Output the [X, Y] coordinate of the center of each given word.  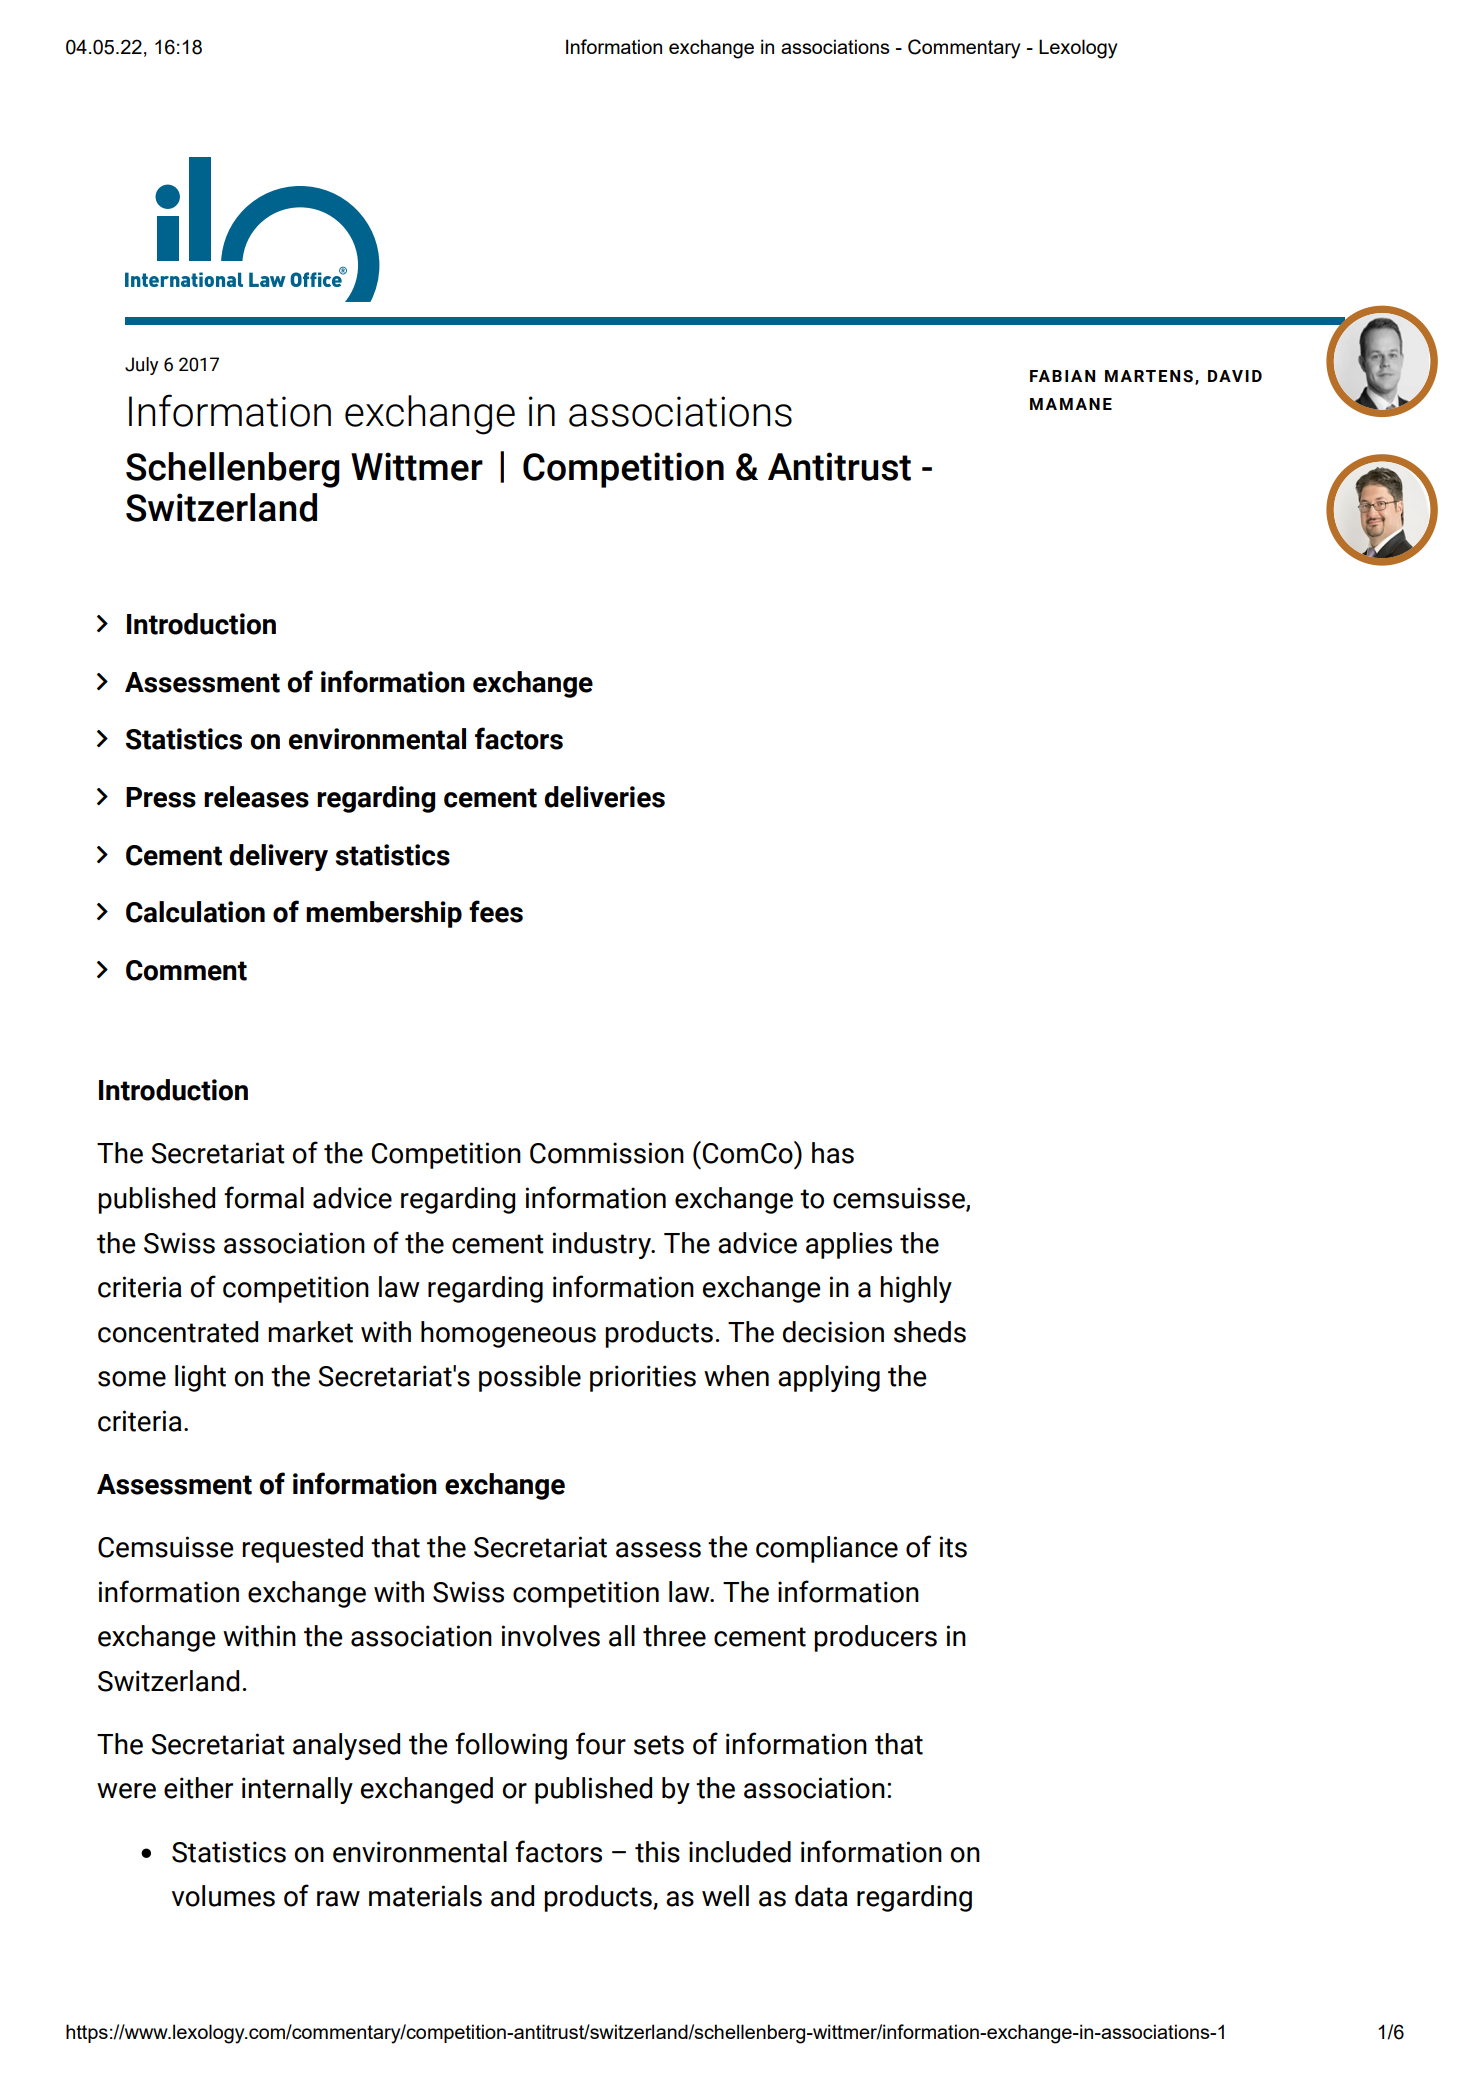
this [657, 1852]
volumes [223, 1896]
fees [496, 911]
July [141, 366]
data [821, 1896]
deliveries [604, 797]
